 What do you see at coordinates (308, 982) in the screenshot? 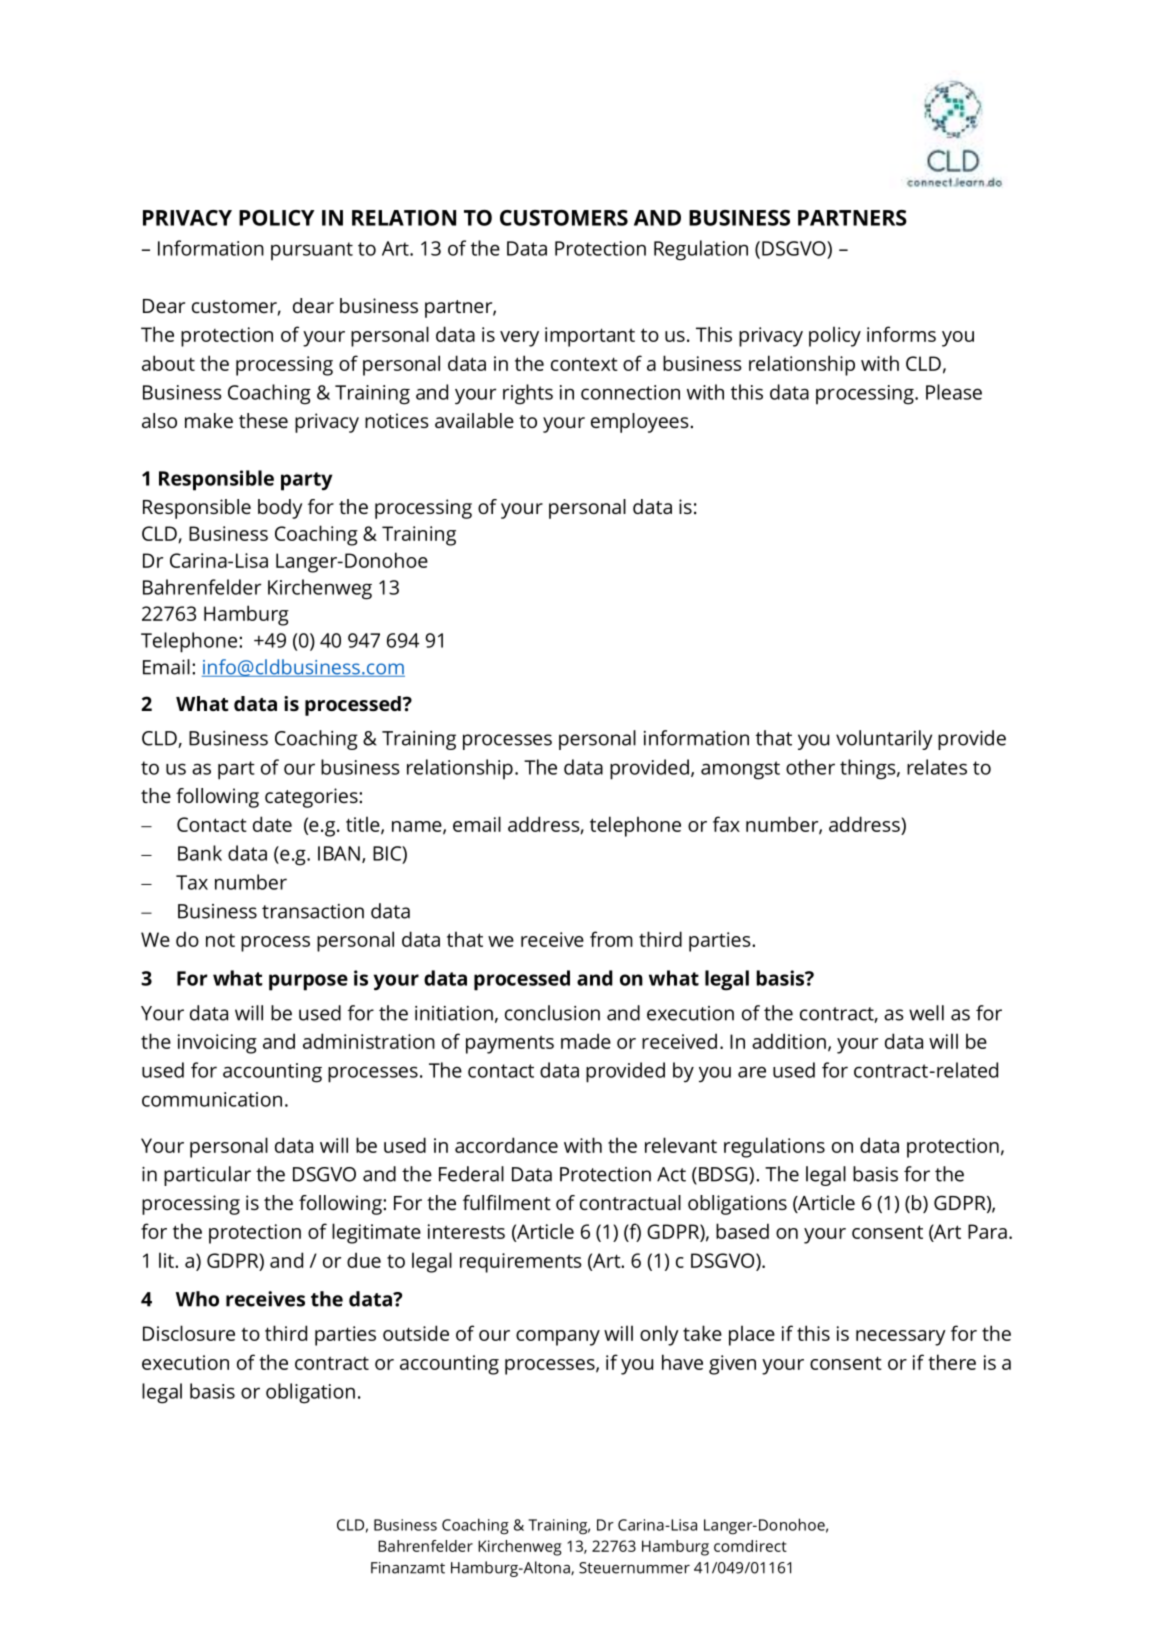
I see `purpose` at bounding box center [308, 982].
